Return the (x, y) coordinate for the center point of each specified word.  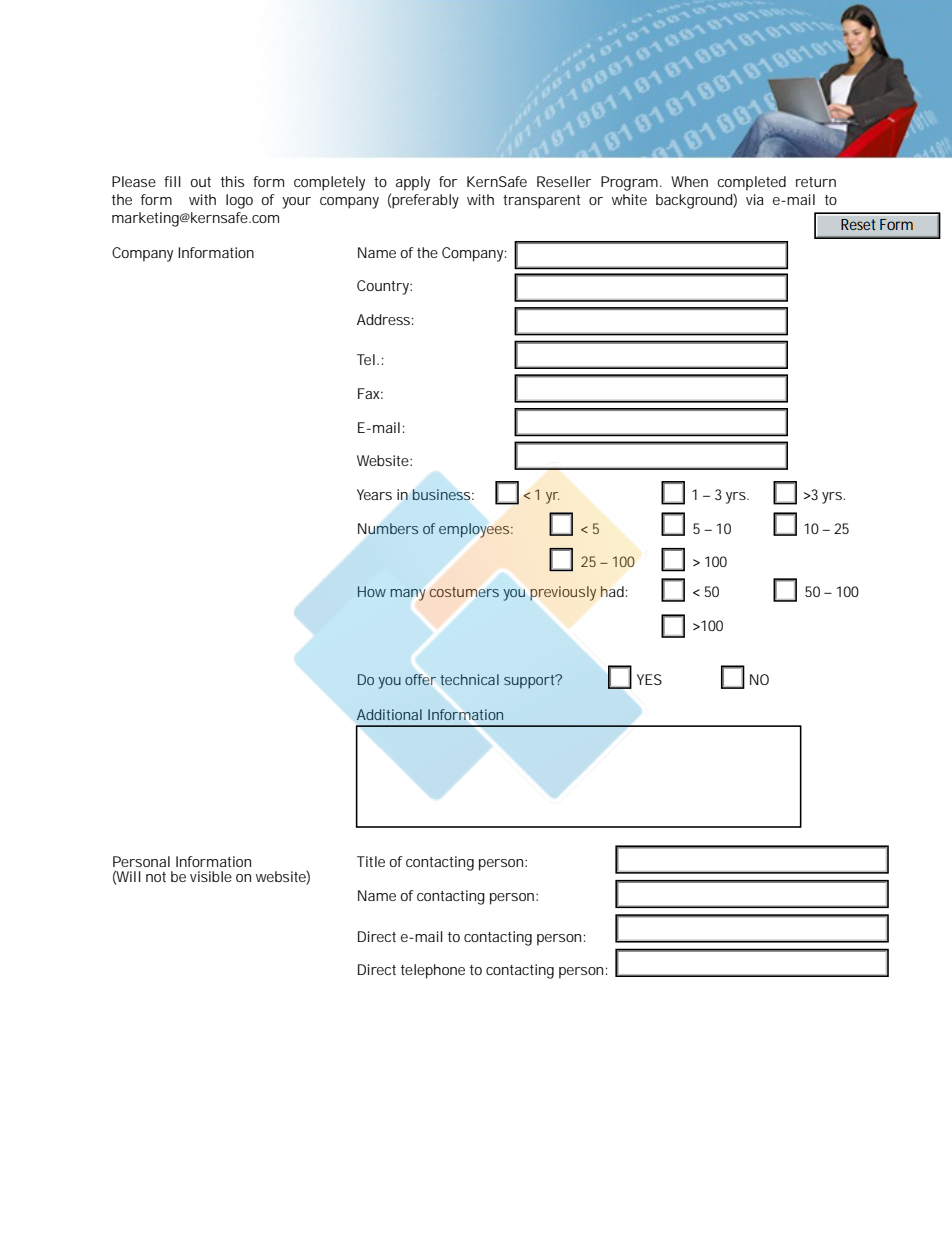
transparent (542, 202)
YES (649, 679)
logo (239, 201)
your (296, 203)
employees (475, 530)
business (443, 494)
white (629, 199)
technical (469, 679)
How (372, 591)
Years (374, 494)
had (612, 591)
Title (371, 861)
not (156, 877)
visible (211, 876)
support (531, 681)
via (755, 199)
